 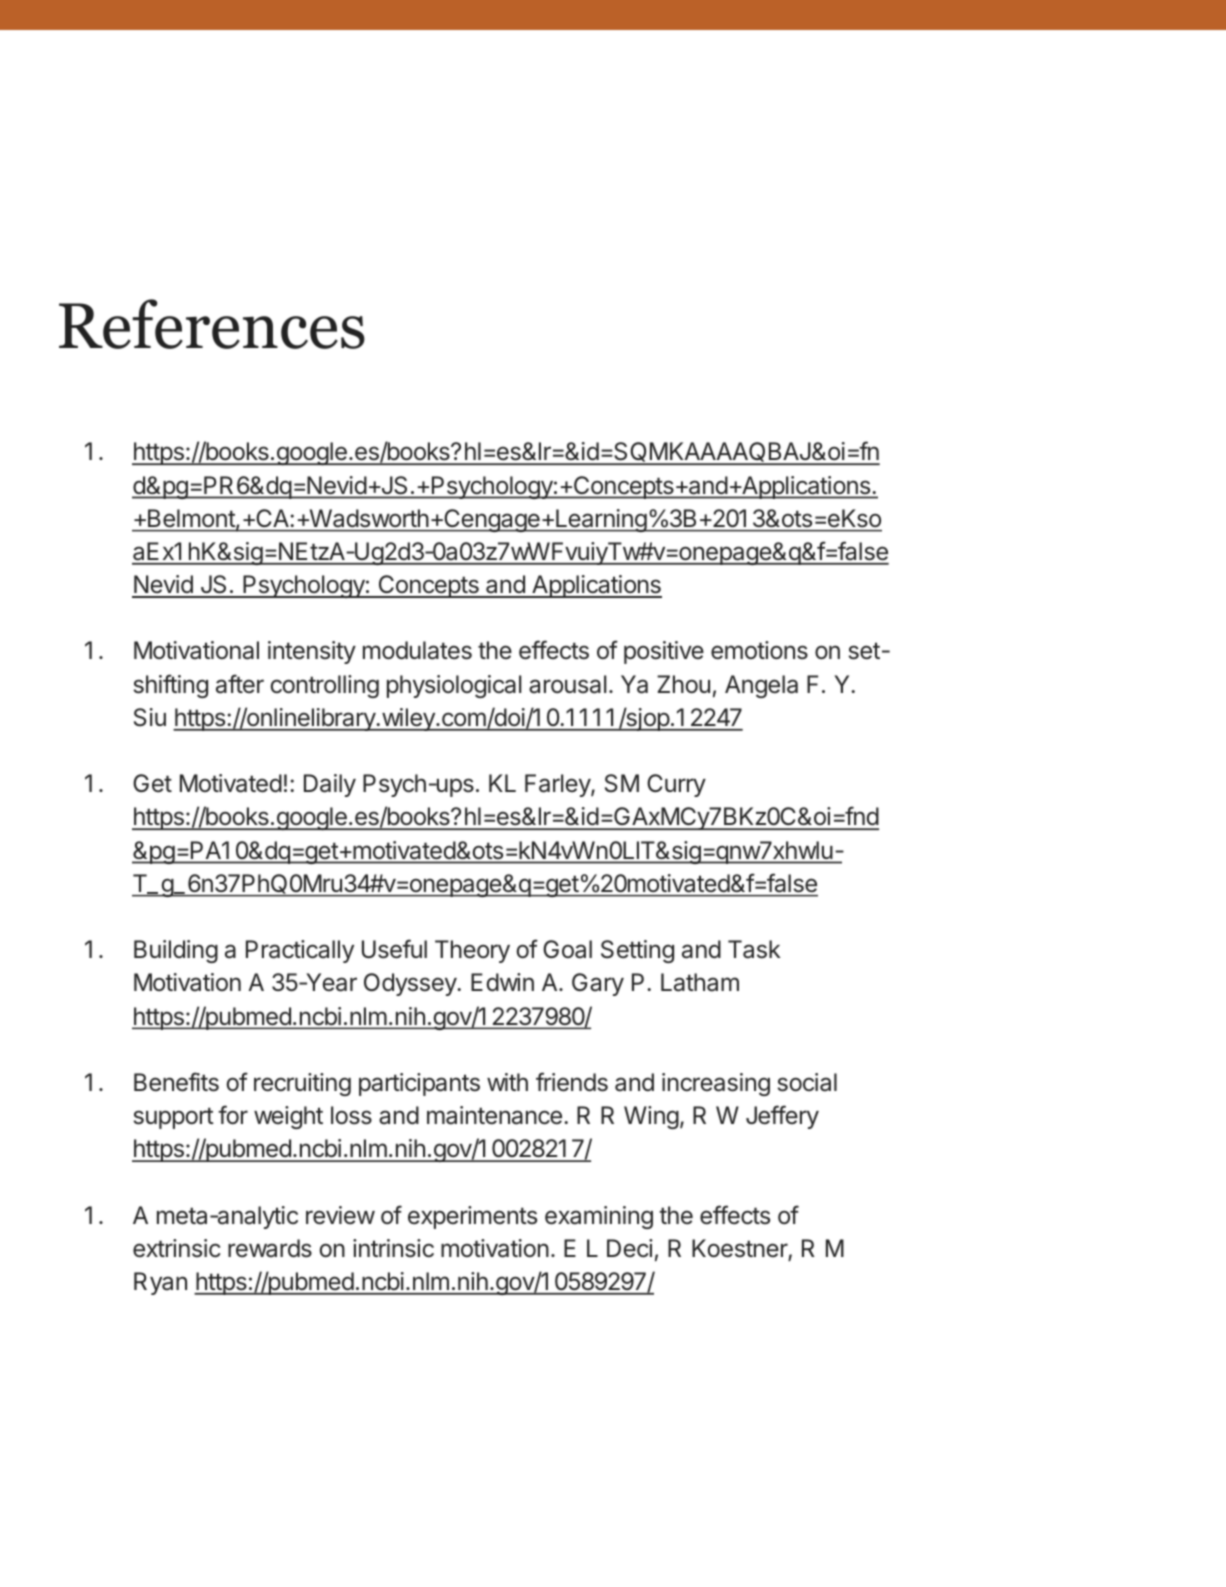 What do you see at coordinates (417, 650) in the document?
I see `modulates` at bounding box center [417, 650].
